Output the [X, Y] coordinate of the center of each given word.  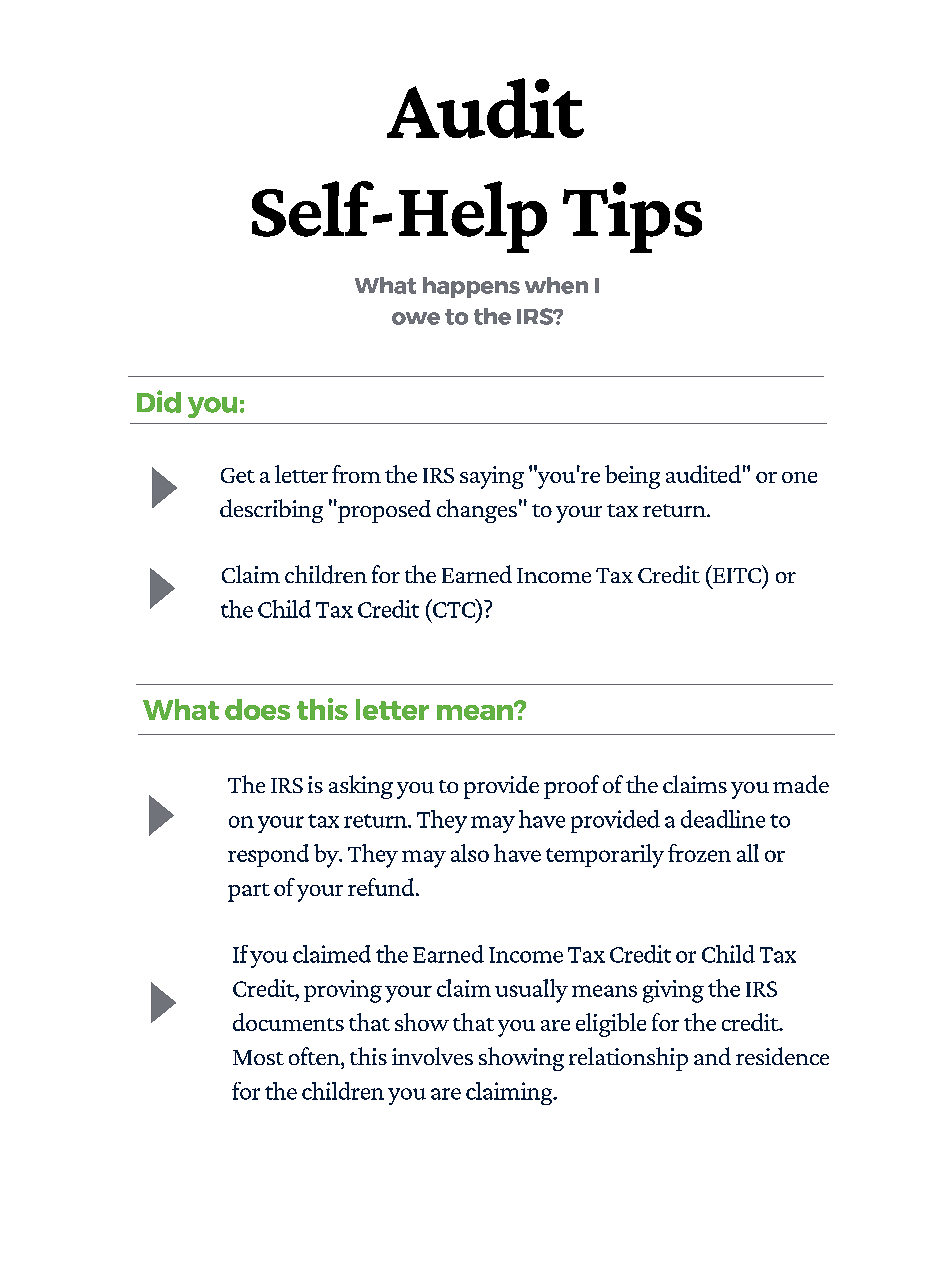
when [556, 285]
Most [258, 1057]
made [801, 784]
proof [571, 787]
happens [471, 287]
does [257, 709]
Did [159, 401]
